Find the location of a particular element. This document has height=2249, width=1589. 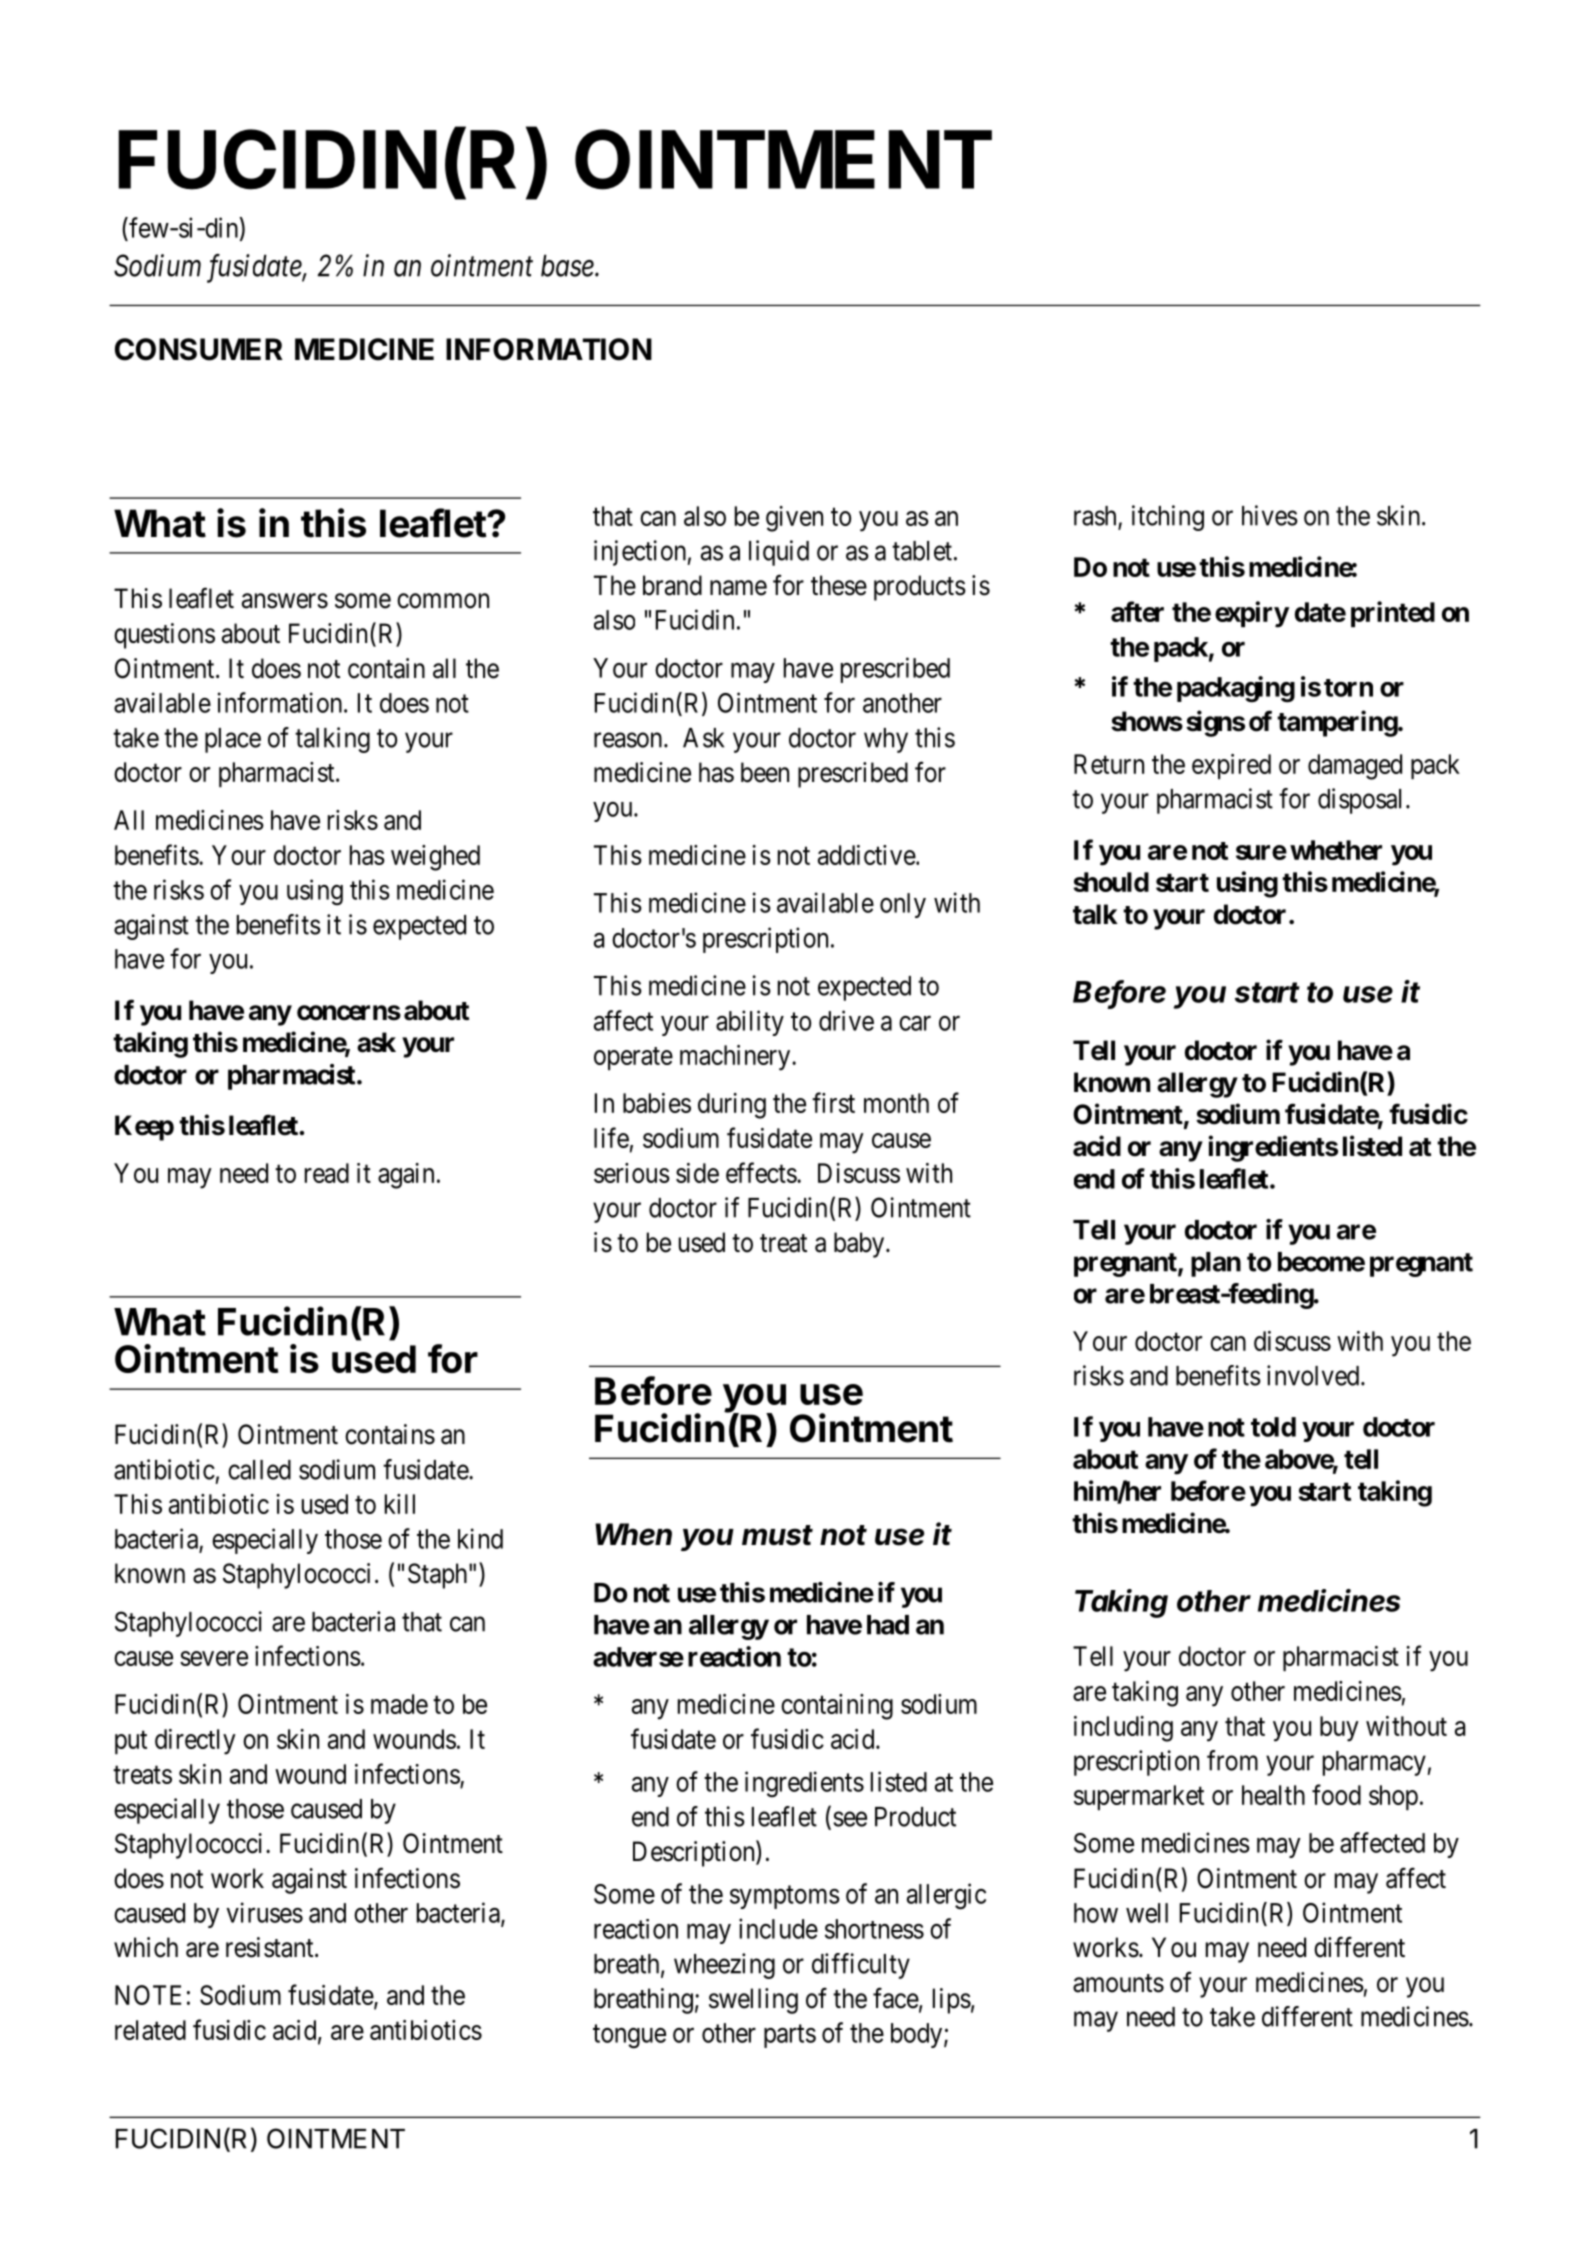

must is located at coordinates (777, 1535).
